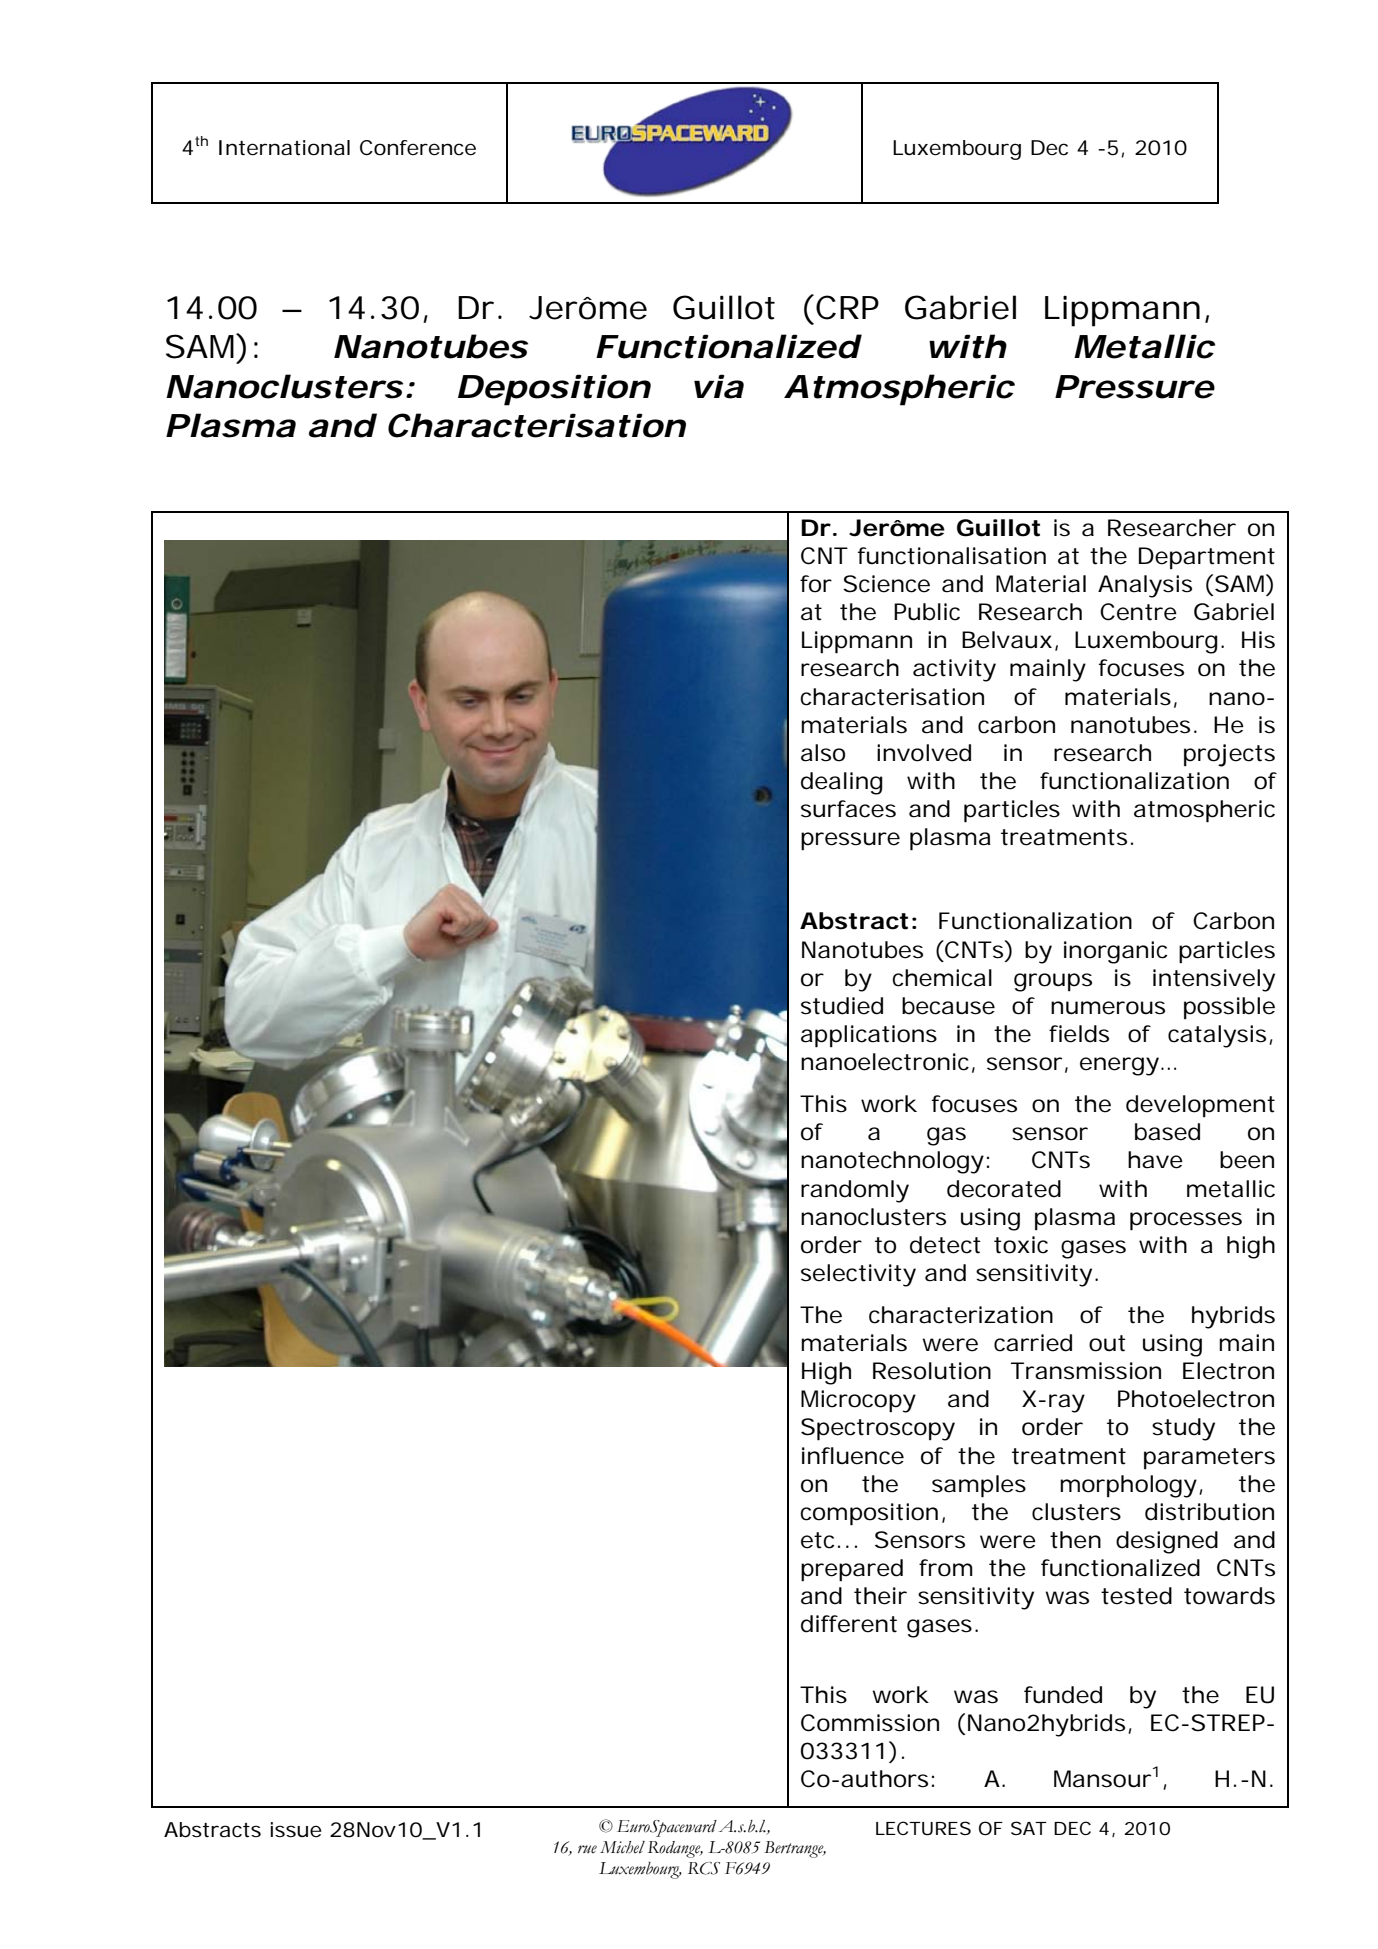 This screenshot has height=1949, width=1378. Describe the element at coordinates (869, 1036) in the screenshot. I see `applications` at that location.
